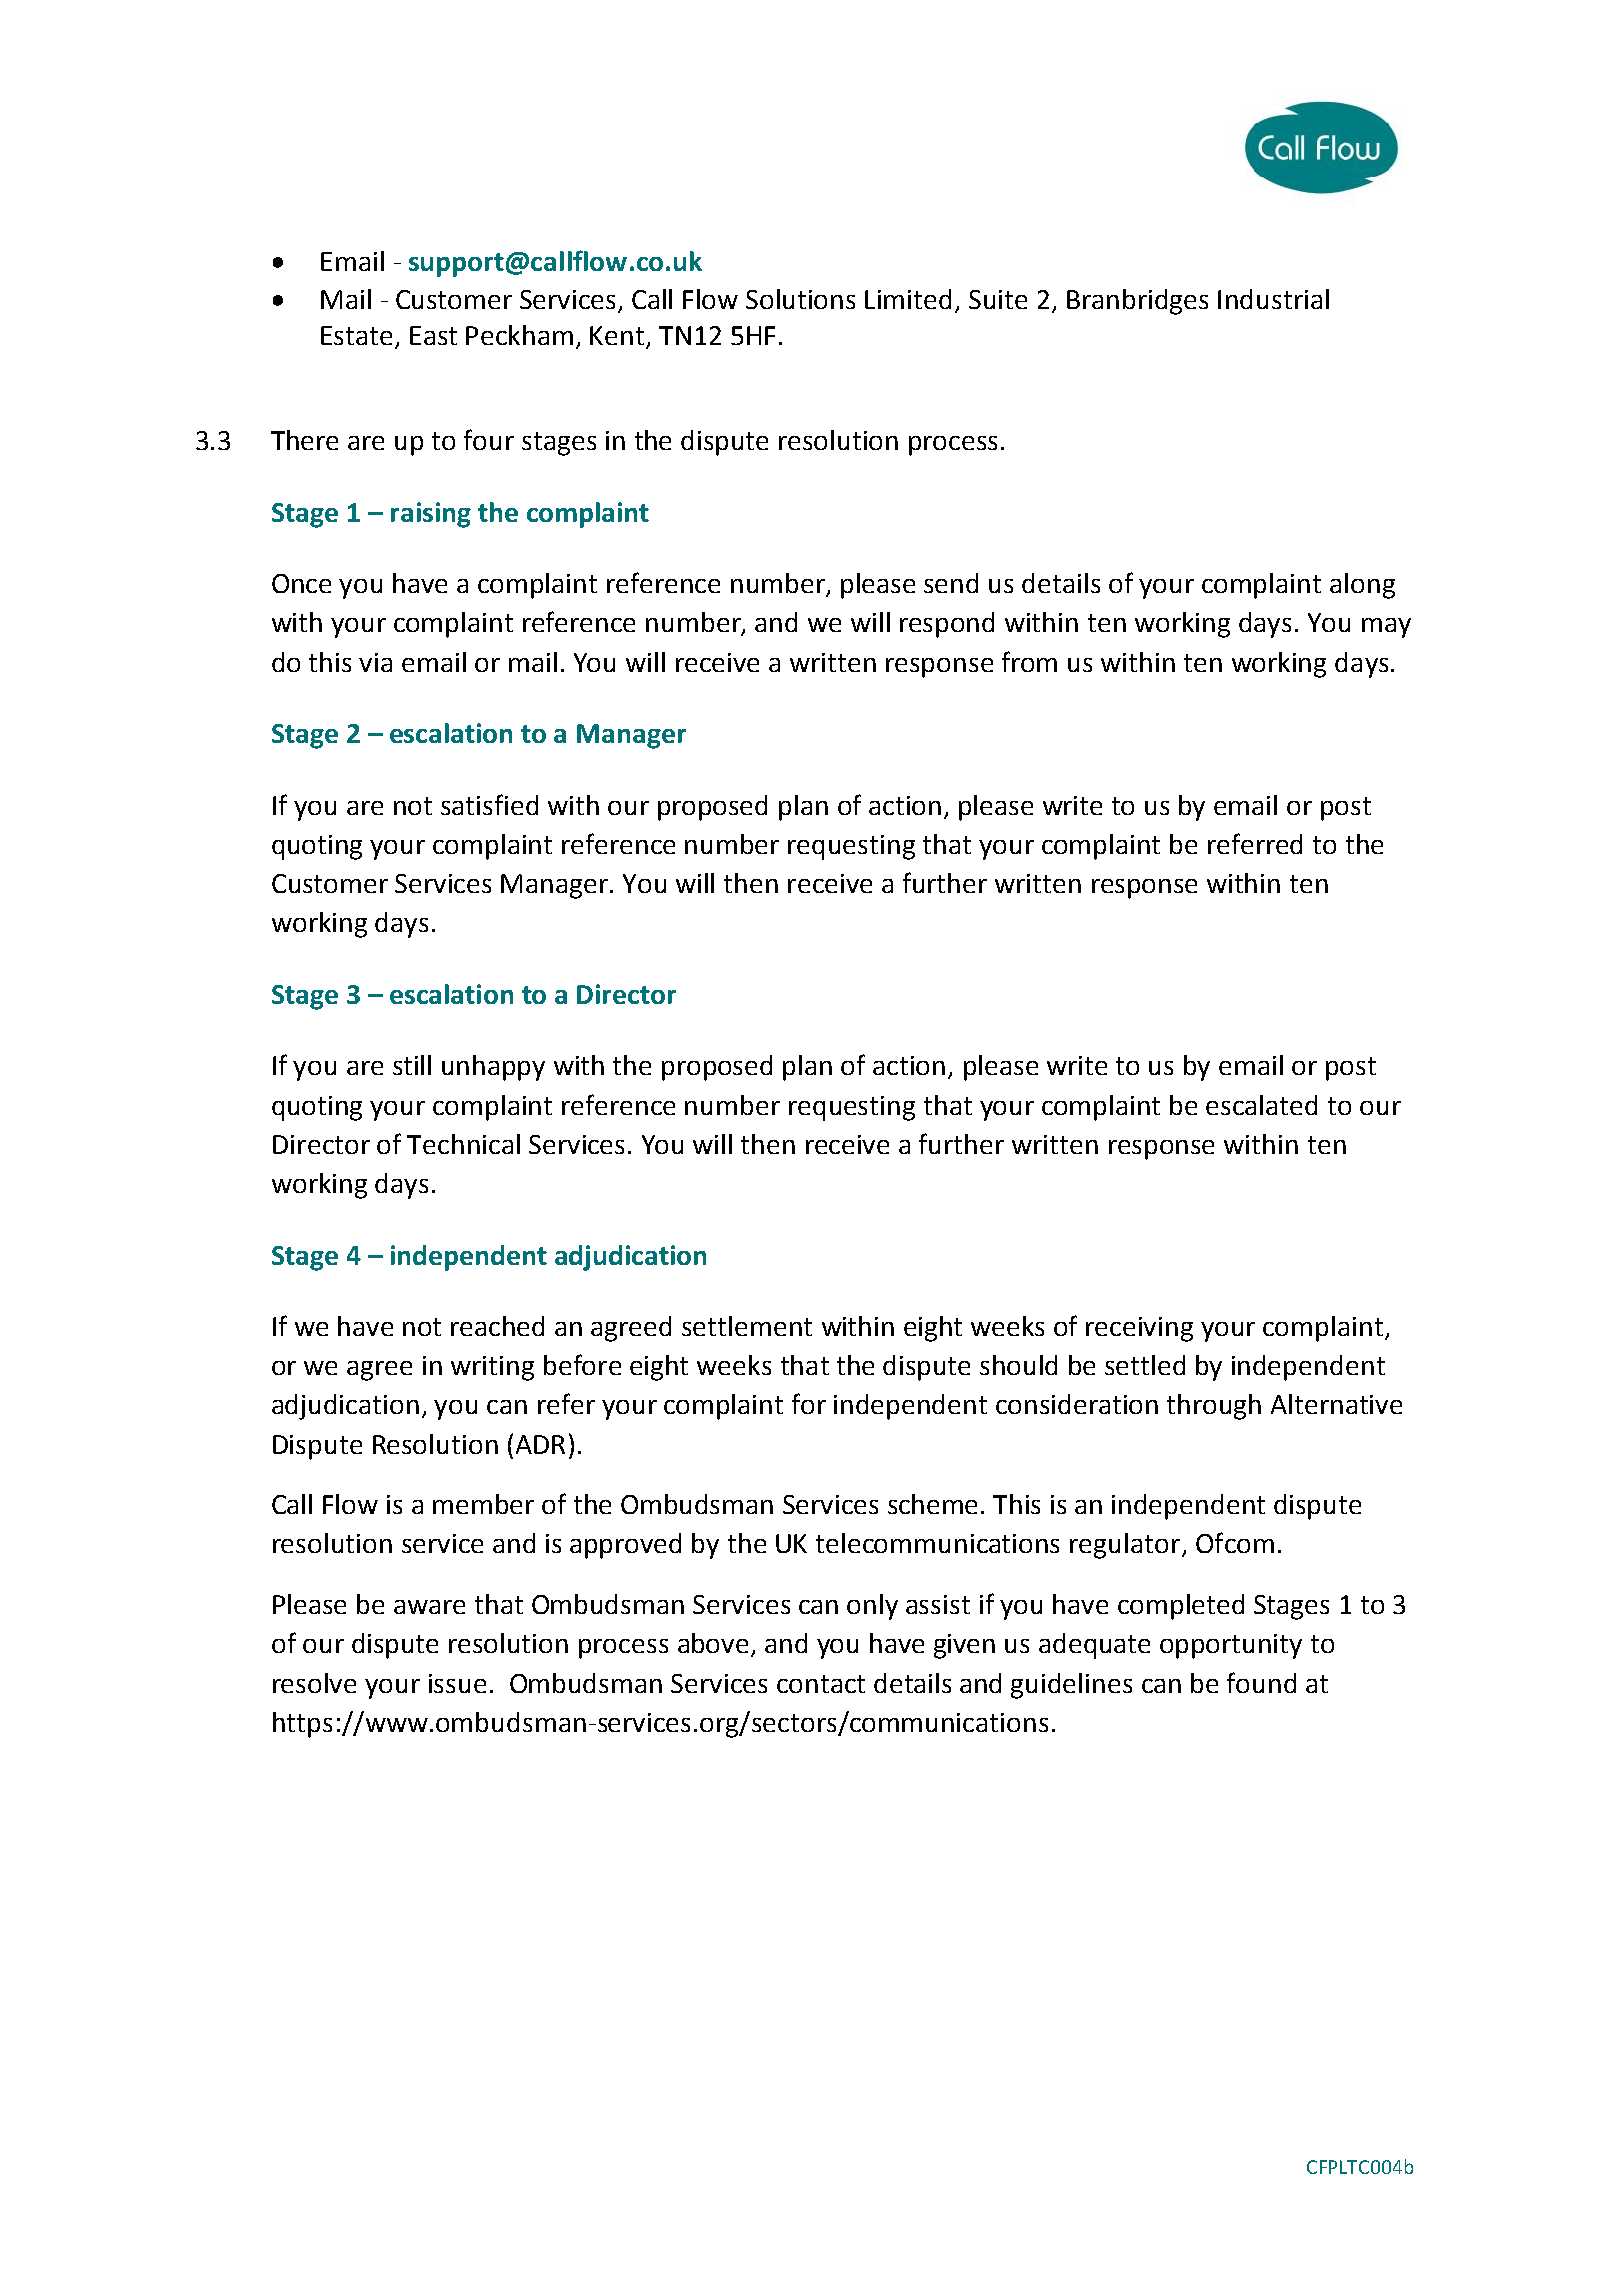 The image size is (1608, 2275). What do you see at coordinates (493, 1068) in the page?
I see `unhappy` at bounding box center [493, 1068].
